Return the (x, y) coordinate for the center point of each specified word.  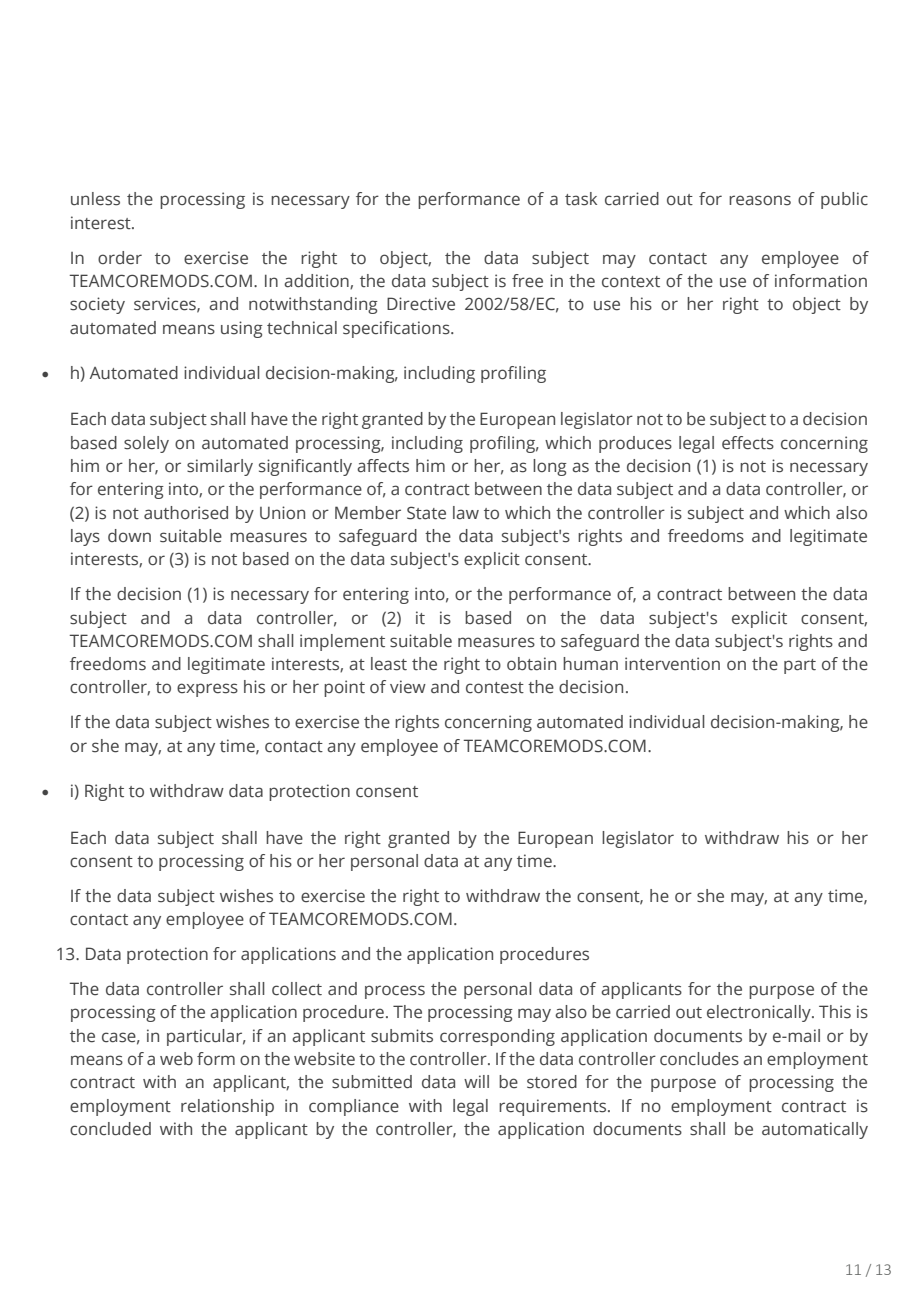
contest (495, 688)
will (476, 1081)
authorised (186, 513)
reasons (760, 200)
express (207, 690)
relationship (227, 1107)
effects (748, 443)
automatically (815, 1130)
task (581, 199)
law (466, 513)
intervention (672, 664)
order (120, 258)
